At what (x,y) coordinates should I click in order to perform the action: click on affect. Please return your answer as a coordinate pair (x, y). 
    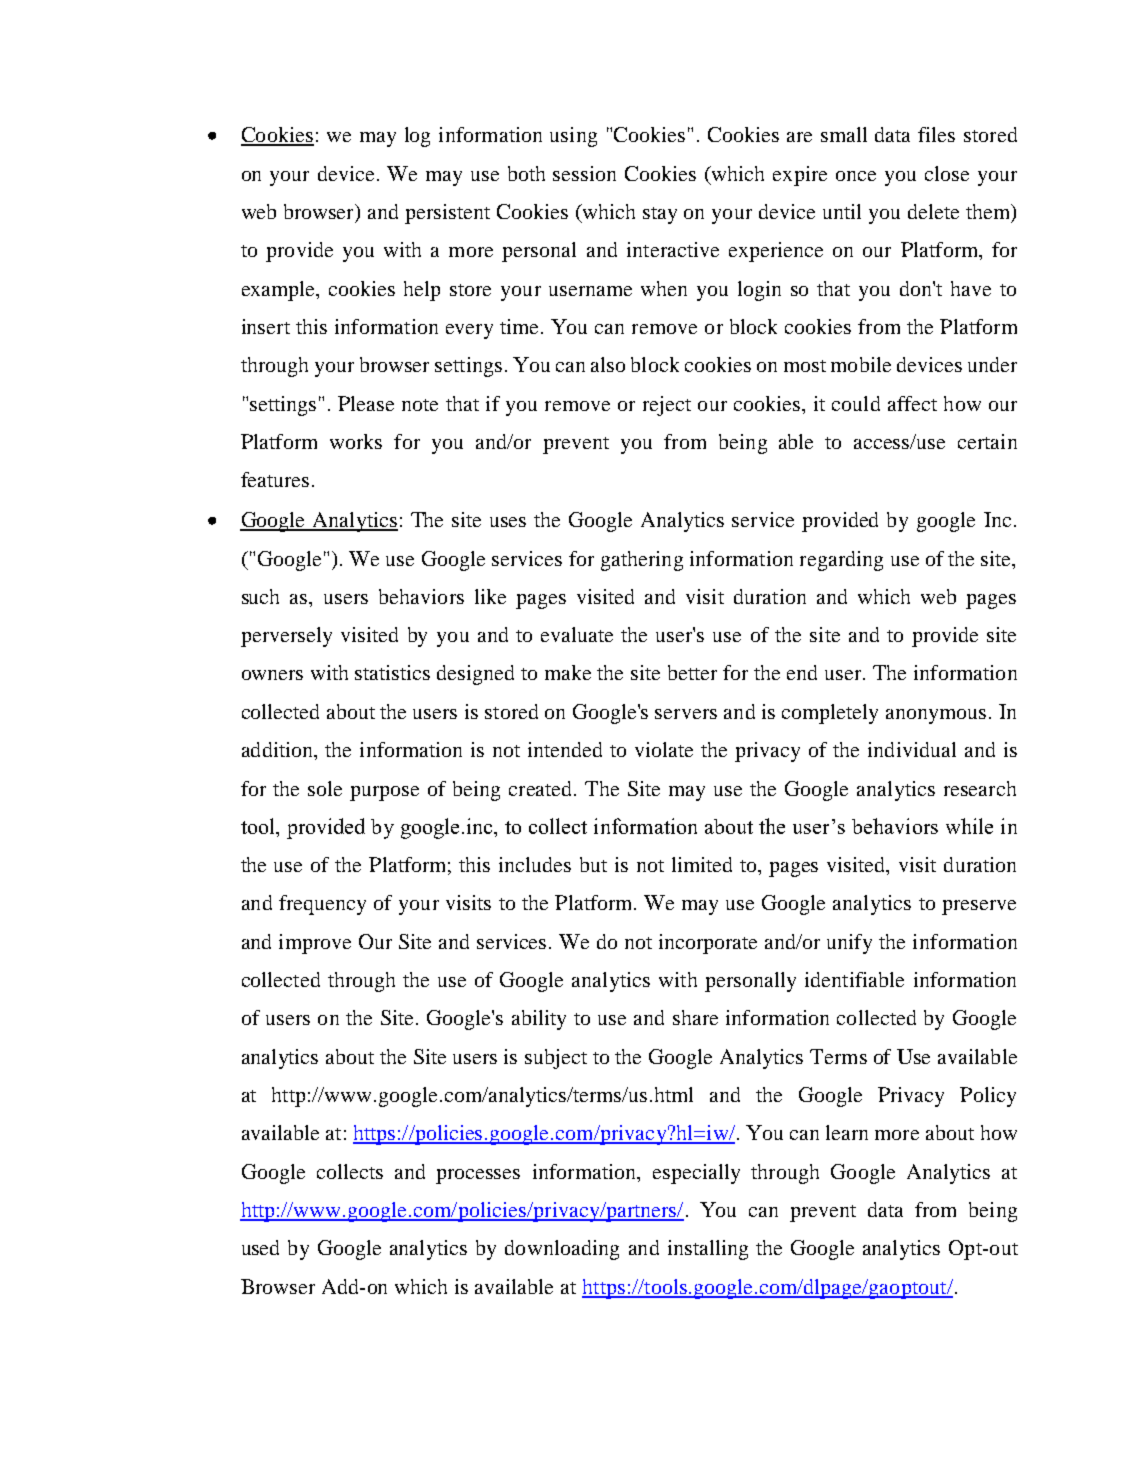
    Looking at the image, I should click on (912, 403).
